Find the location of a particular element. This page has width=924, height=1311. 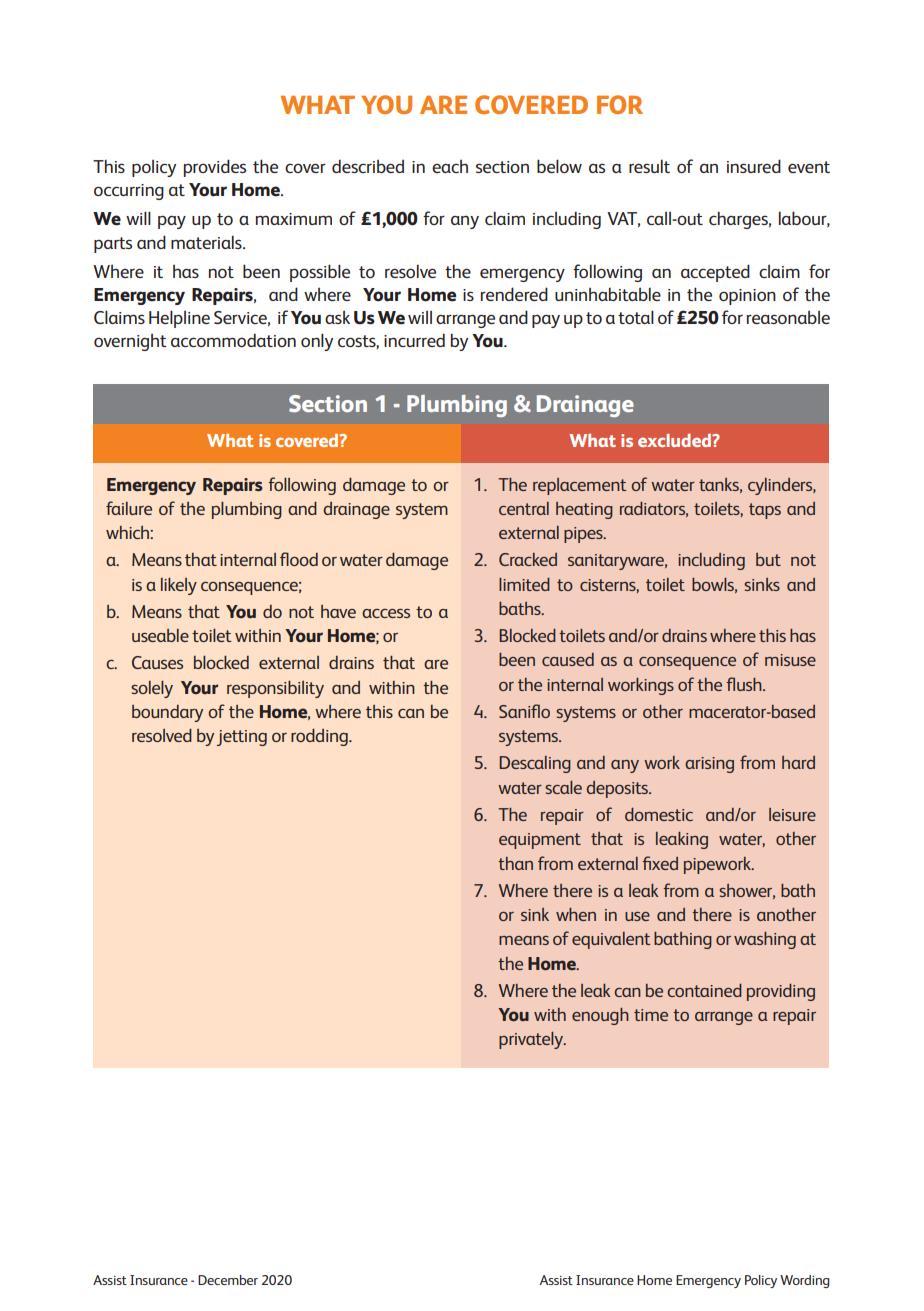

excluded is located at coordinates (675, 440).
